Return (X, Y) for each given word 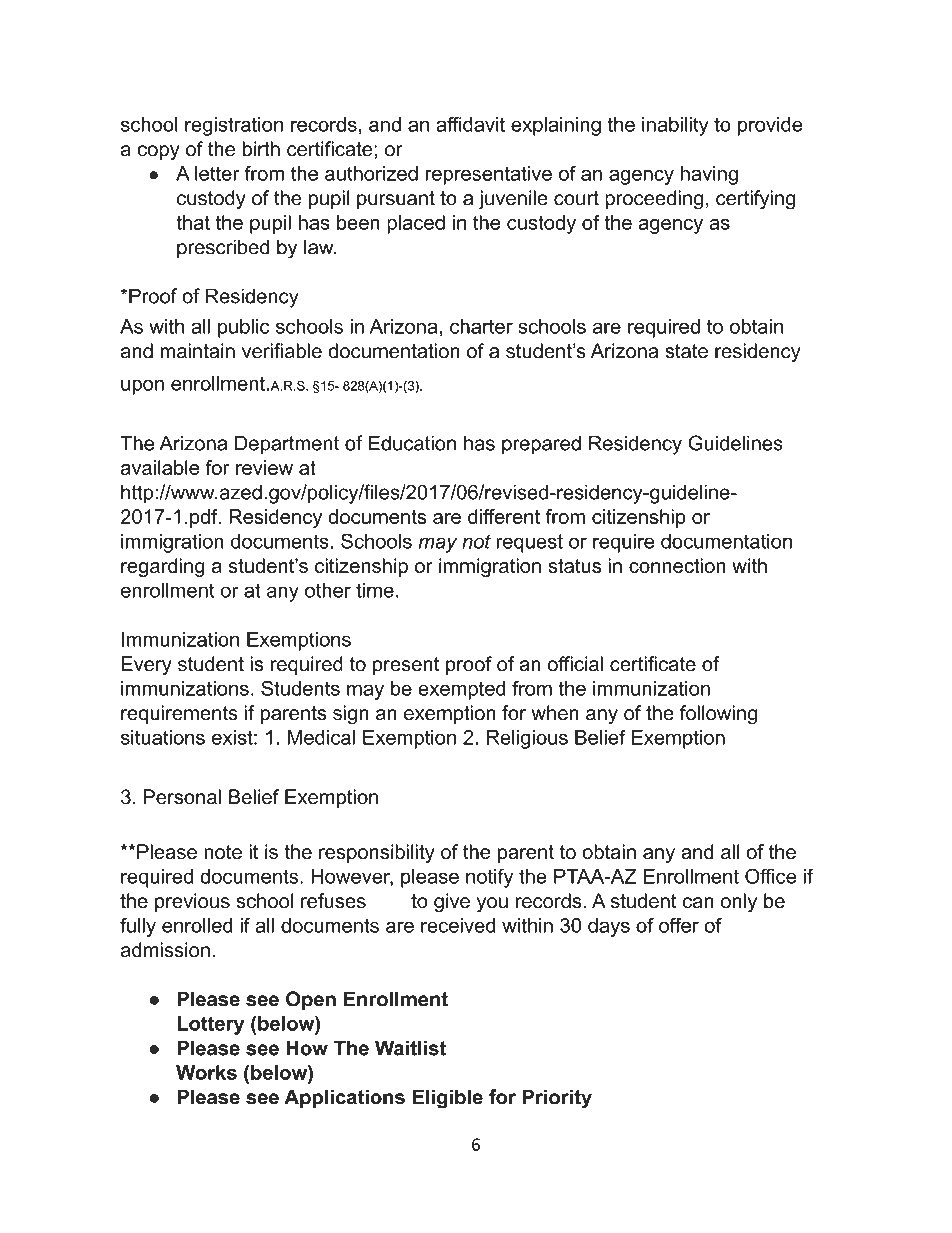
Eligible (447, 1099)
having (709, 175)
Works (206, 1072)
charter (481, 326)
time (375, 590)
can (698, 903)
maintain (197, 351)
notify (489, 878)
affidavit (470, 124)
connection (677, 565)
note (223, 852)
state (686, 351)
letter (217, 173)
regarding (163, 568)
